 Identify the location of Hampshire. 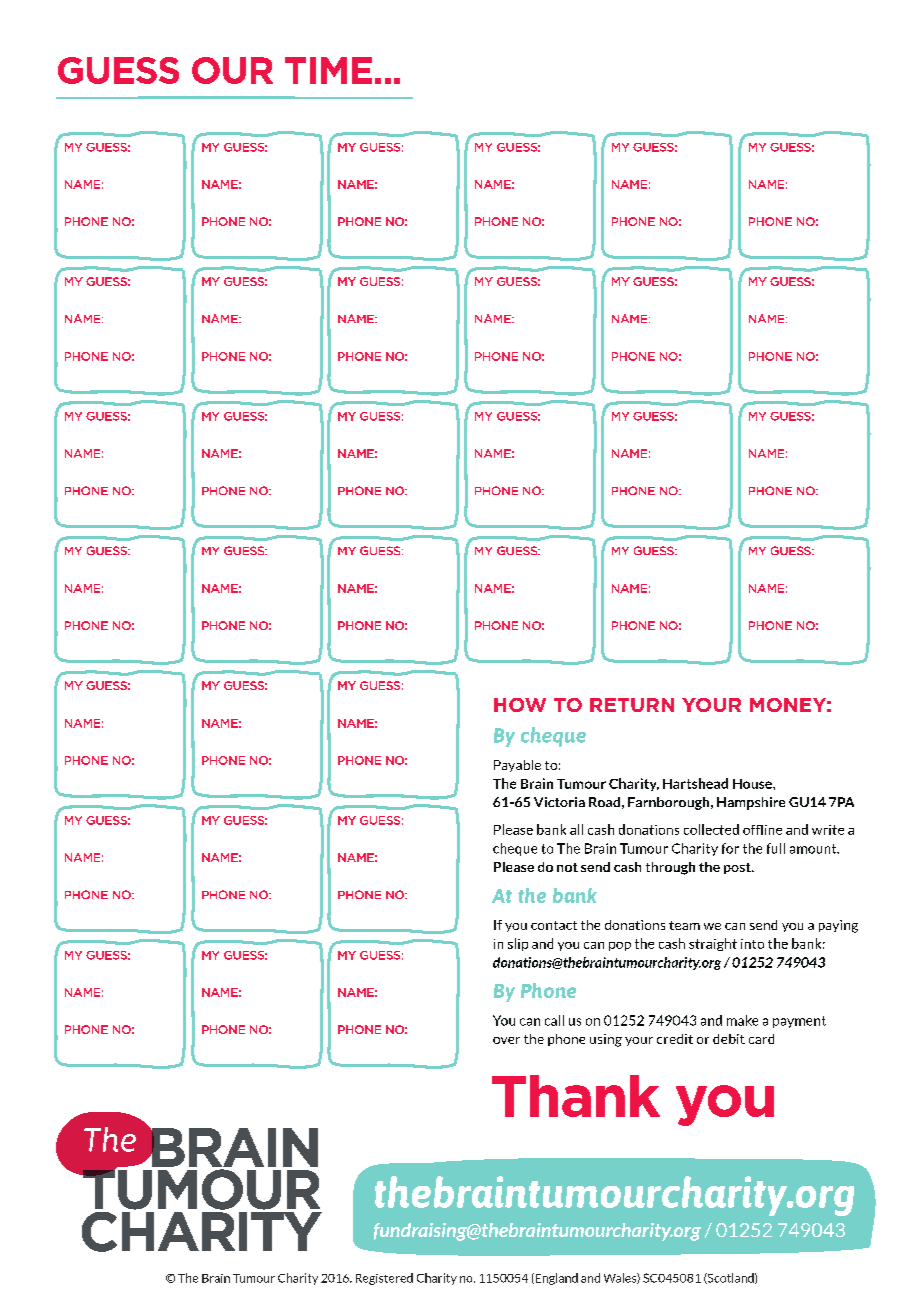
(751, 803).
